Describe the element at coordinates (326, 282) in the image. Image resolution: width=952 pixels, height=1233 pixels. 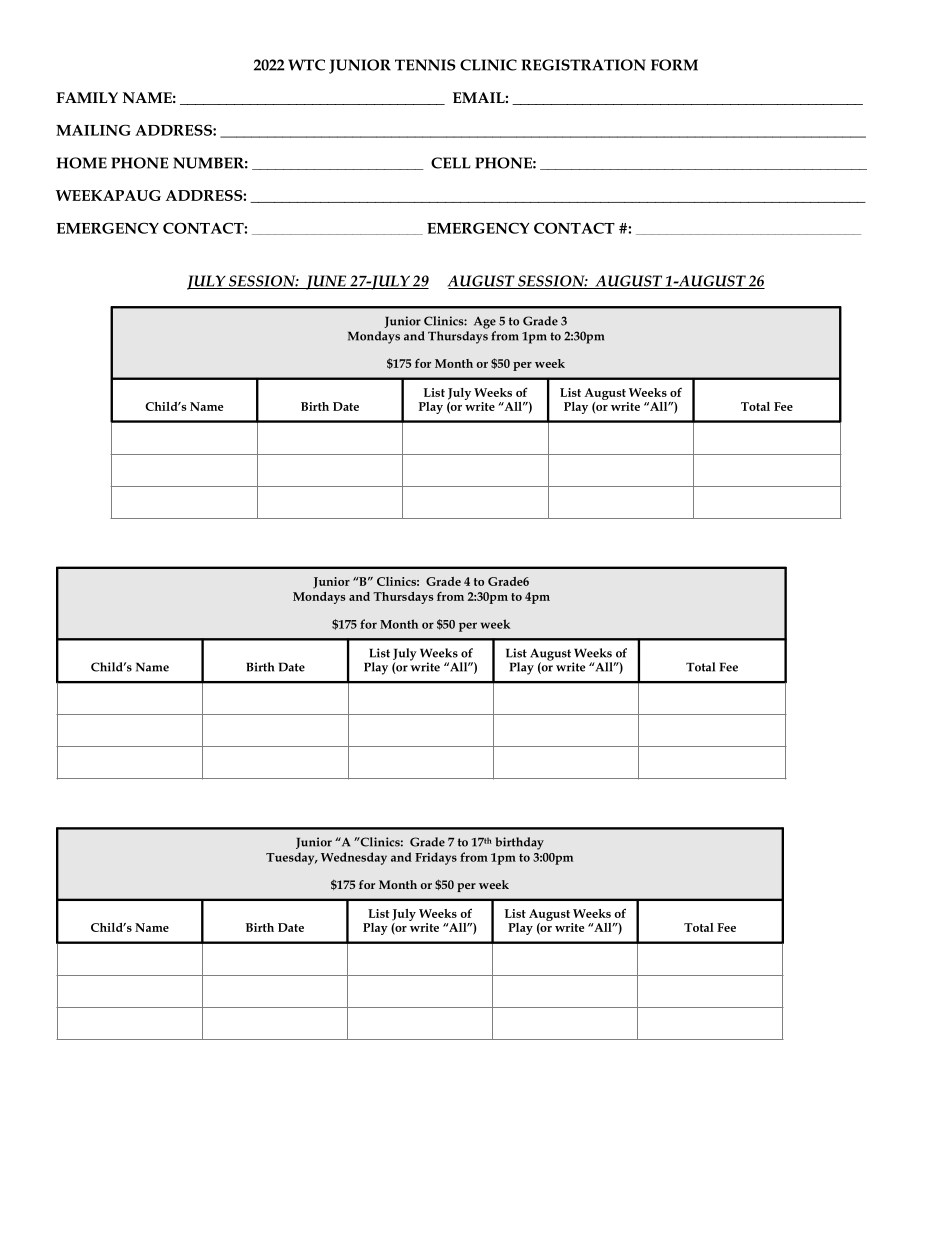
I see `JUNE` at that location.
